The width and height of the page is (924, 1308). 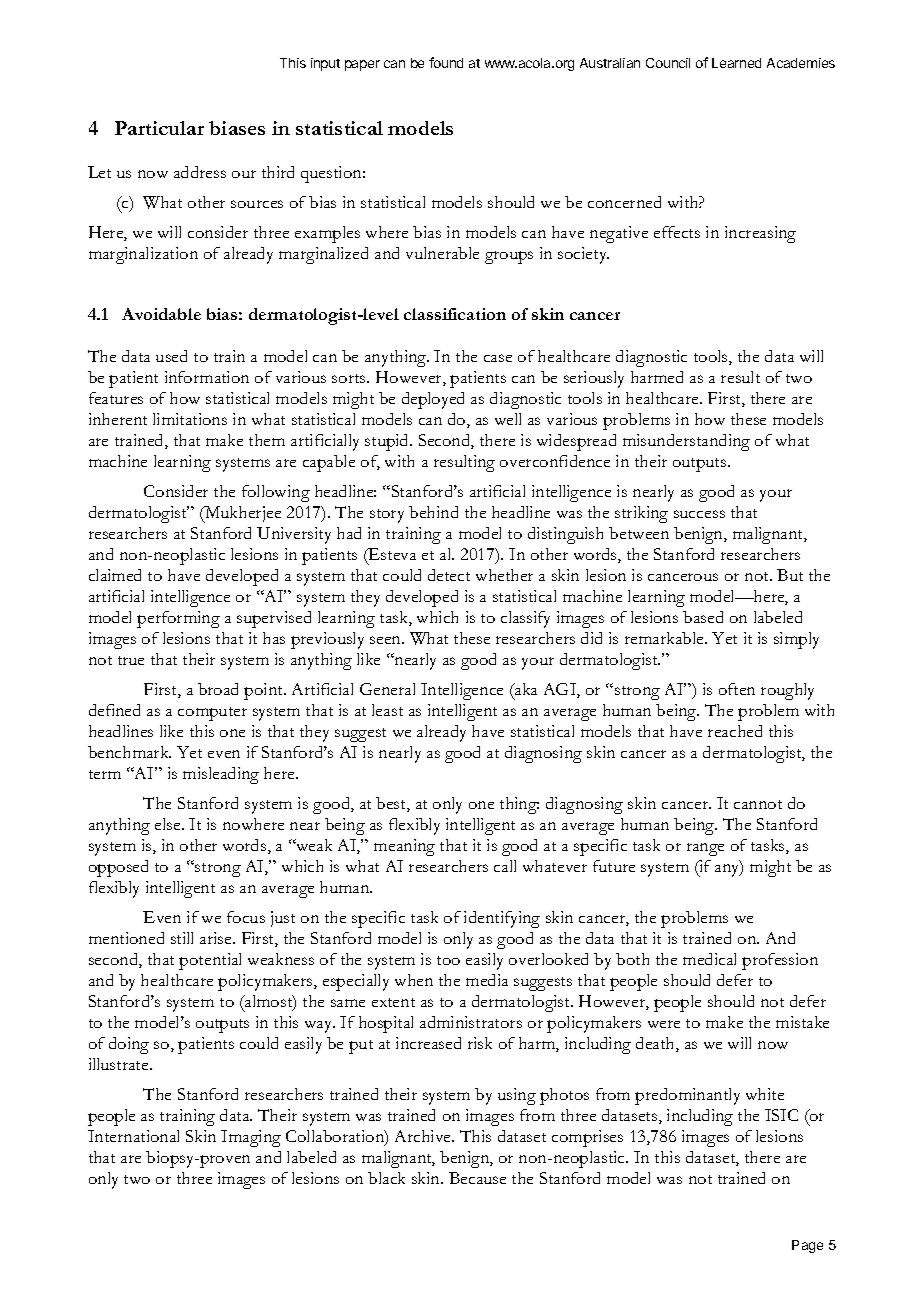 I want to click on meaning, so click(x=404, y=847).
